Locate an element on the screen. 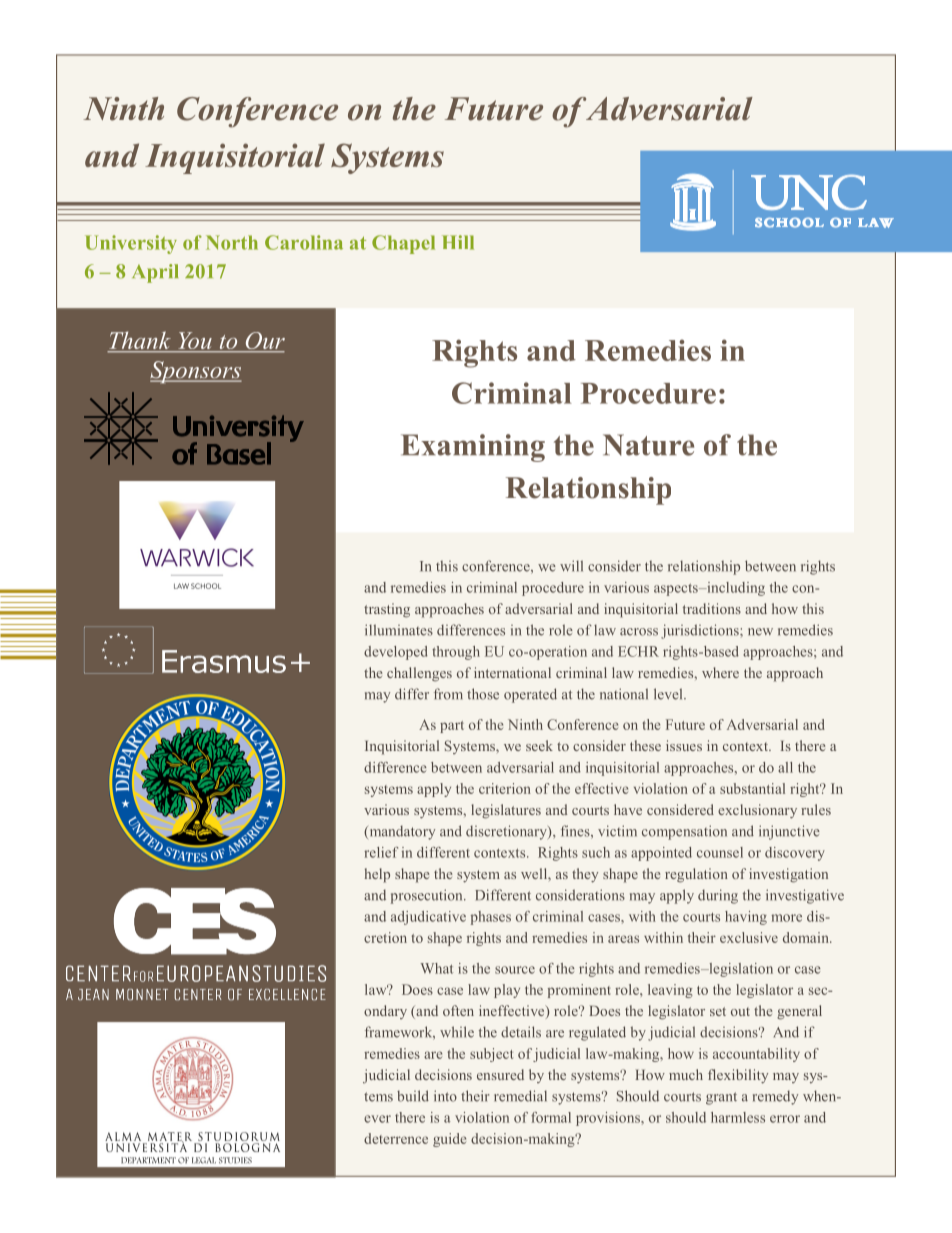  Nature is located at coordinates (648, 445).
